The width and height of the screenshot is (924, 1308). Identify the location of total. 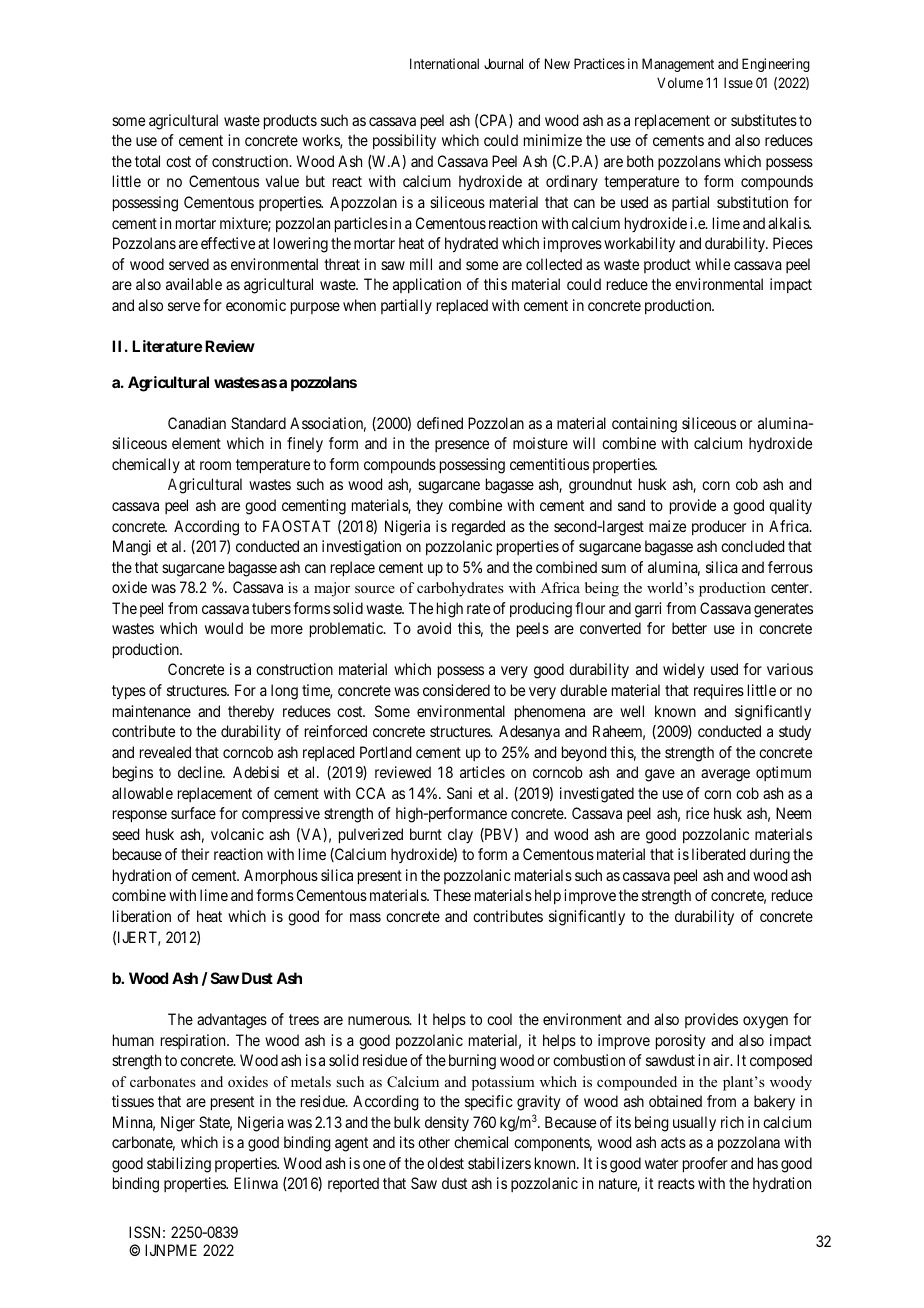
(147, 161).
